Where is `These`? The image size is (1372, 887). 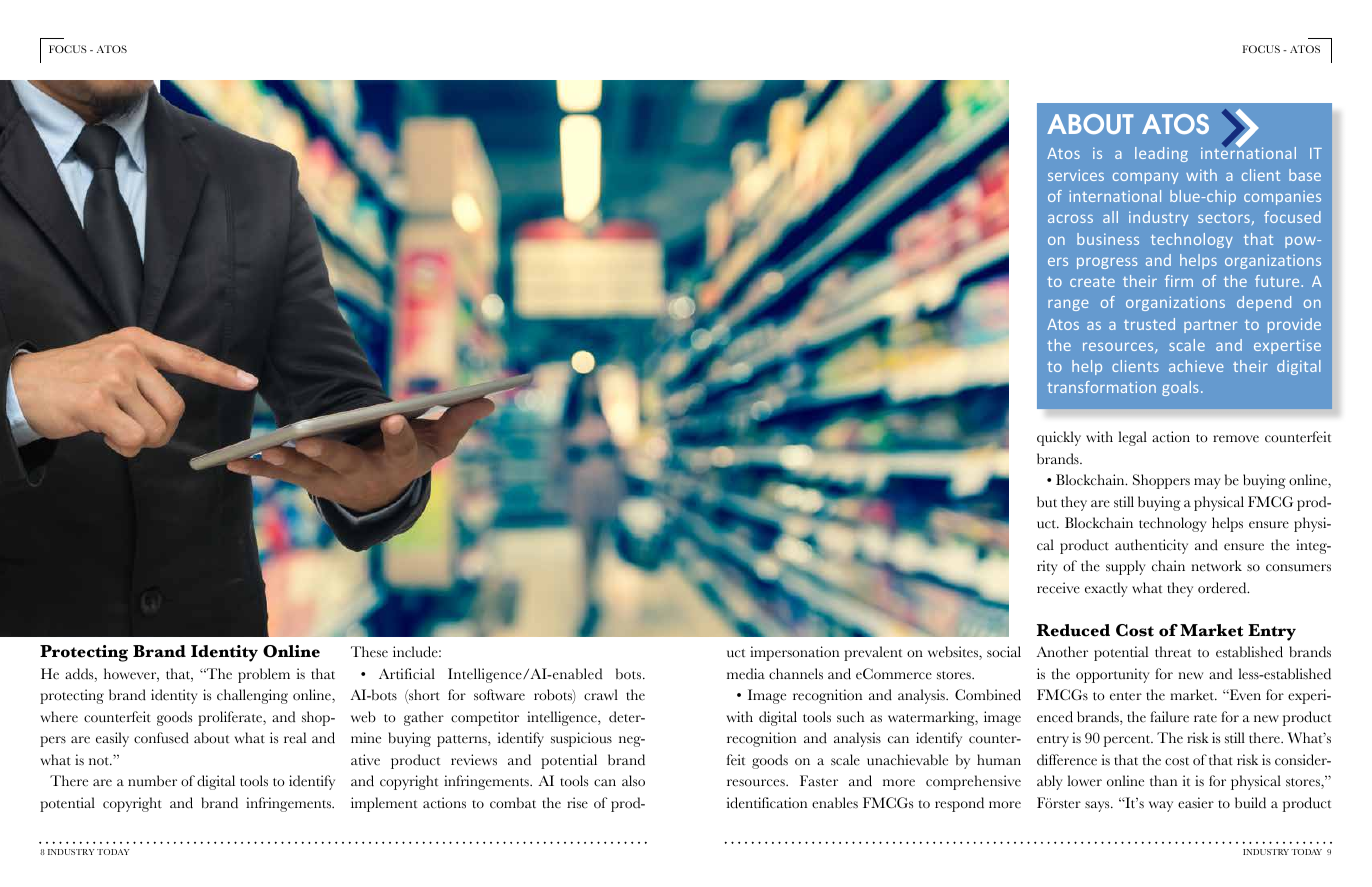
These is located at coordinates (369, 652).
